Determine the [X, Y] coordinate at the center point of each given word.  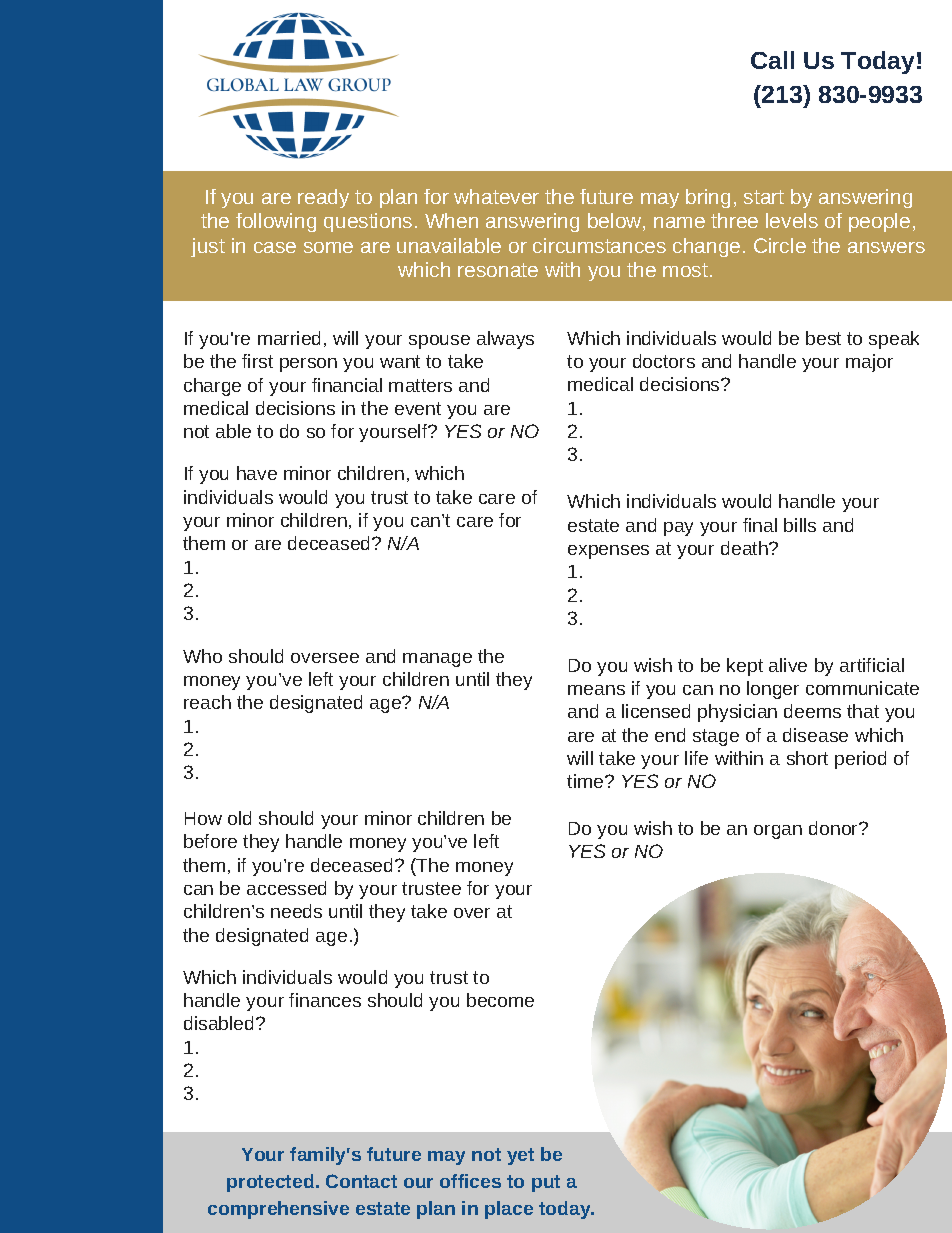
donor [834, 828]
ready [323, 198]
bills [800, 525]
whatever [496, 196]
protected [270, 1183]
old [239, 818]
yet [520, 1156]
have [257, 473]
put [546, 1183]
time [586, 781]
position [475, 497]
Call [772, 60]
